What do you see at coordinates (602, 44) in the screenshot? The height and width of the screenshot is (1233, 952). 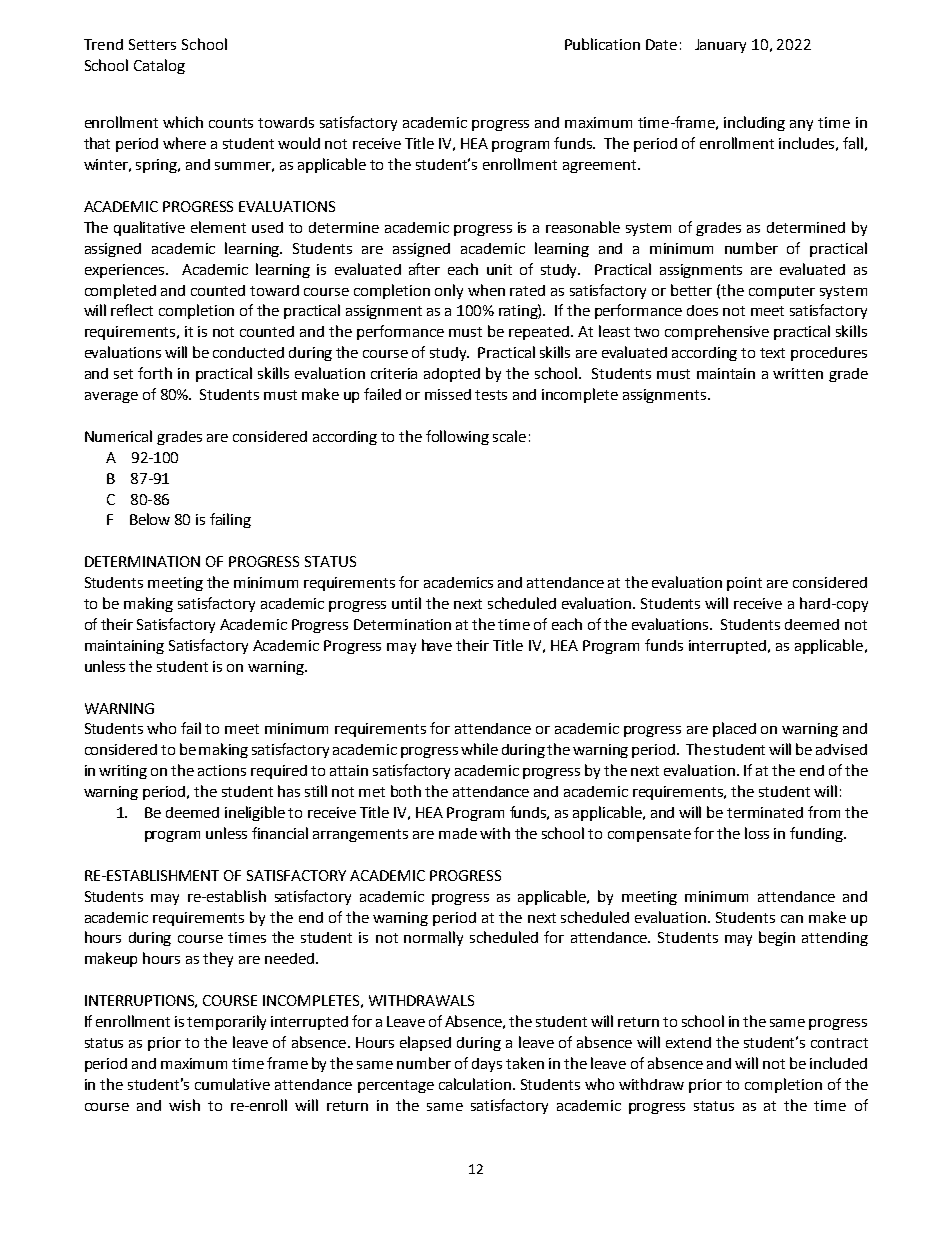 I see `Publication` at bounding box center [602, 44].
